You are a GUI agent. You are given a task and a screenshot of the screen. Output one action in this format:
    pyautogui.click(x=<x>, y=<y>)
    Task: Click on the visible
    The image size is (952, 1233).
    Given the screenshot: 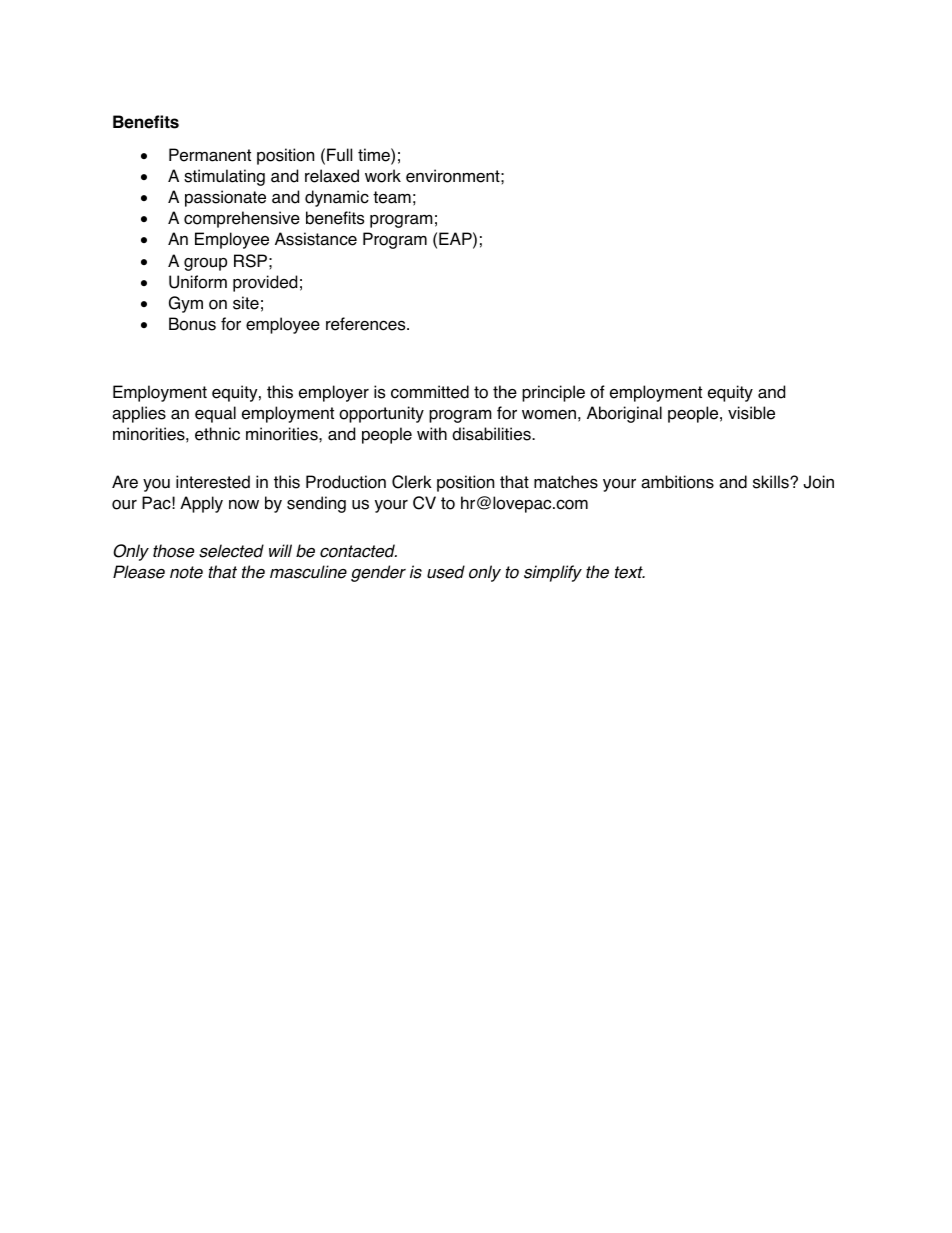 What is the action you would take?
    pyautogui.click(x=751, y=413)
